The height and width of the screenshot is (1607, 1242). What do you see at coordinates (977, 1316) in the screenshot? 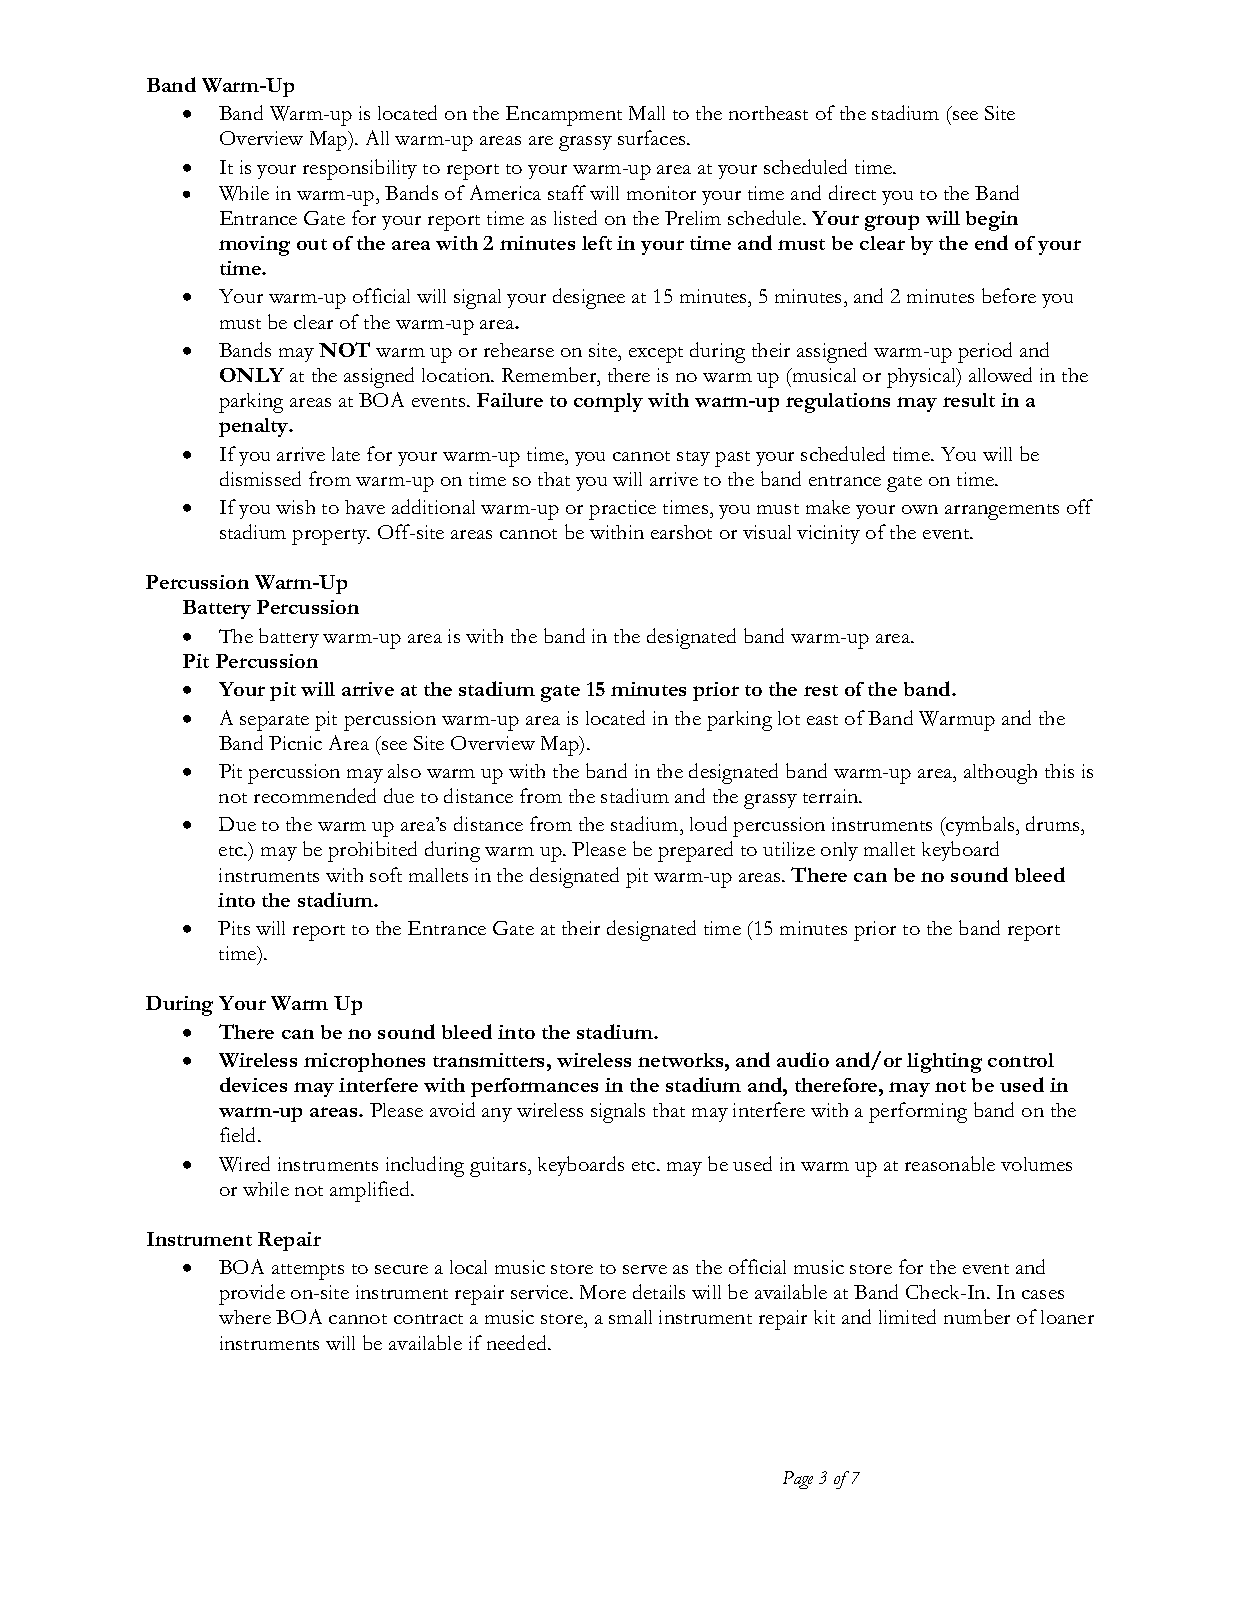
I see `number` at bounding box center [977, 1316].
